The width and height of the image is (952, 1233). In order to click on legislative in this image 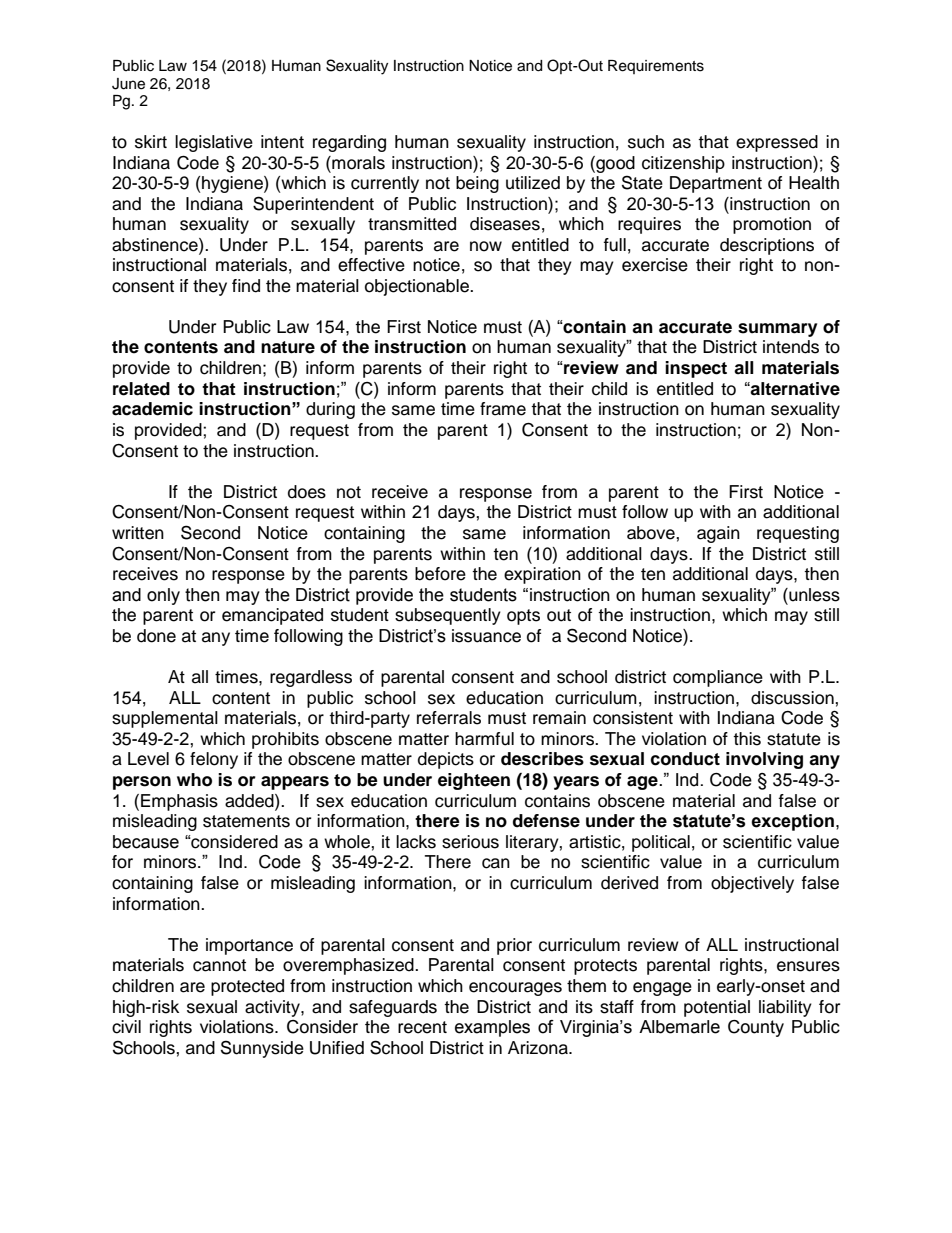, I will do `click(214, 143)`.
